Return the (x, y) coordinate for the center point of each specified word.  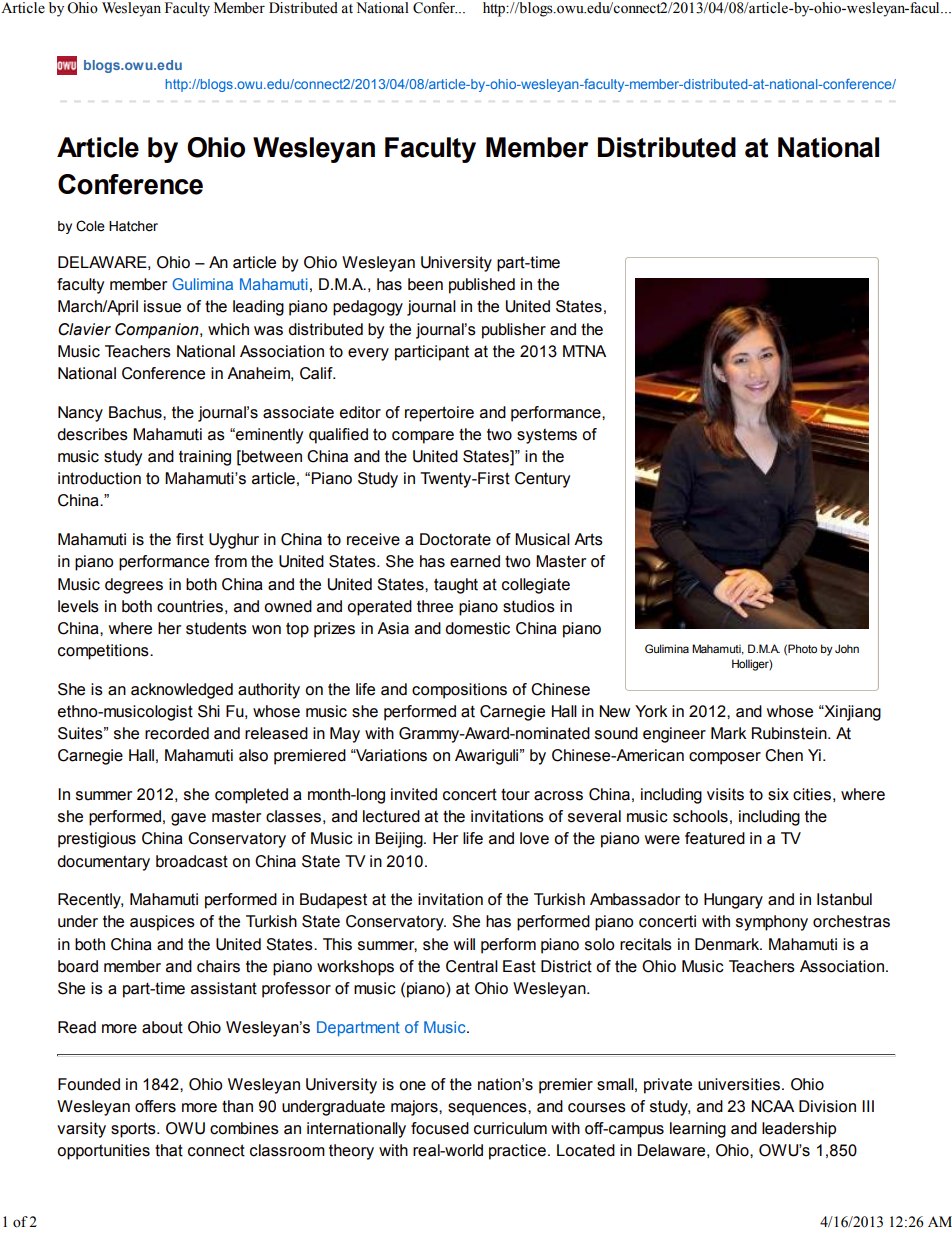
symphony (772, 923)
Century (542, 480)
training (205, 458)
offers (155, 1106)
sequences (488, 1109)
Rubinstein (790, 733)
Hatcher (133, 226)
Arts (588, 539)
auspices (162, 923)
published (482, 286)
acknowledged (182, 691)
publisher (514, 331)
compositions (459, 691)
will (464, 944)
